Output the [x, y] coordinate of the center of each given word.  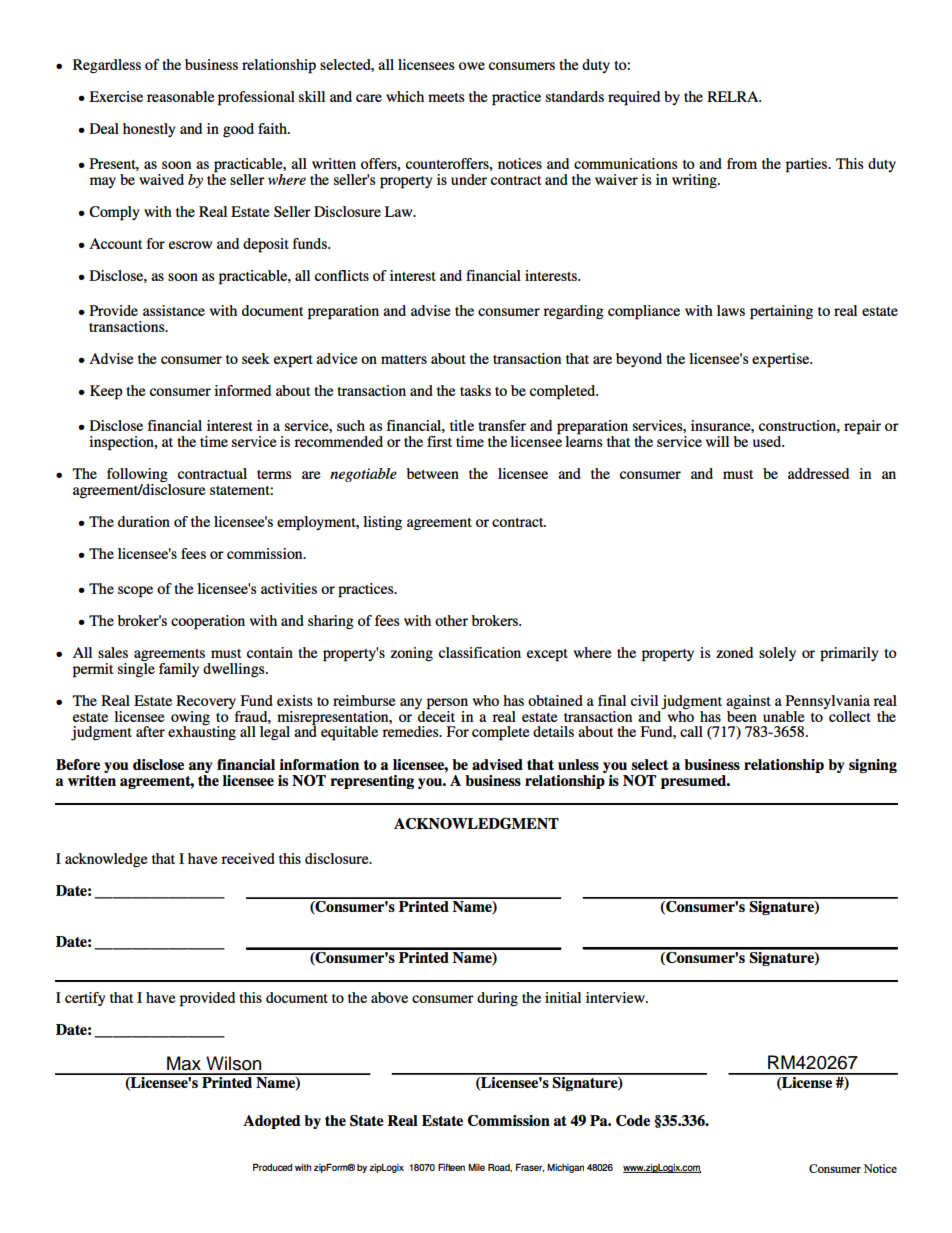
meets [446, 97]
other [451, 620]
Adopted [272, 1122]
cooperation [208, 622]
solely [777, 654]
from [742, 163]
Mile [476, 1167]
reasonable [181, 96]
